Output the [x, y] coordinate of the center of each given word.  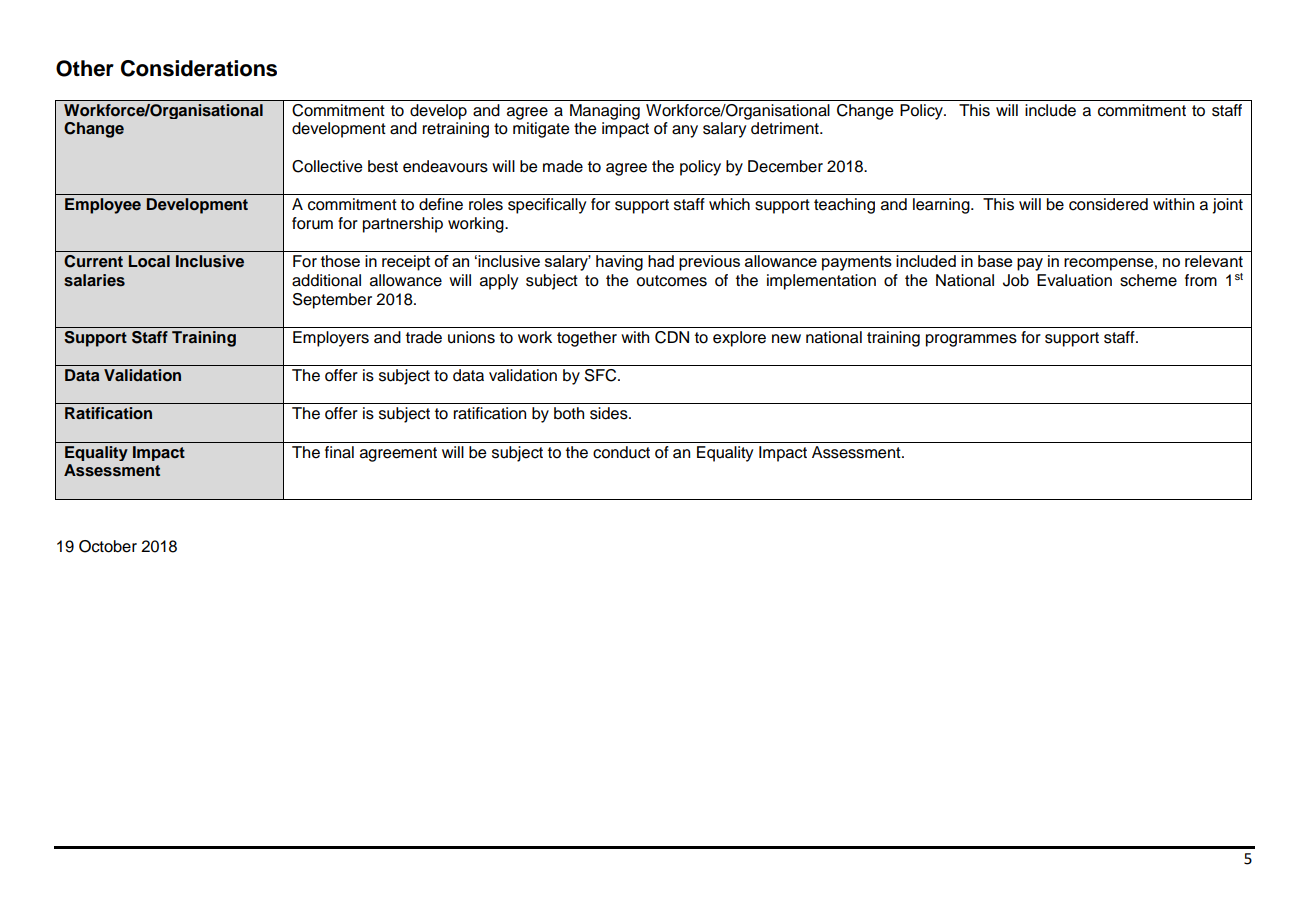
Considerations [199, 68]
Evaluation [1074, 280]
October [108, 546]
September [332, 301]
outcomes [672, 281]
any [685, 131]
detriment [786, 128]
